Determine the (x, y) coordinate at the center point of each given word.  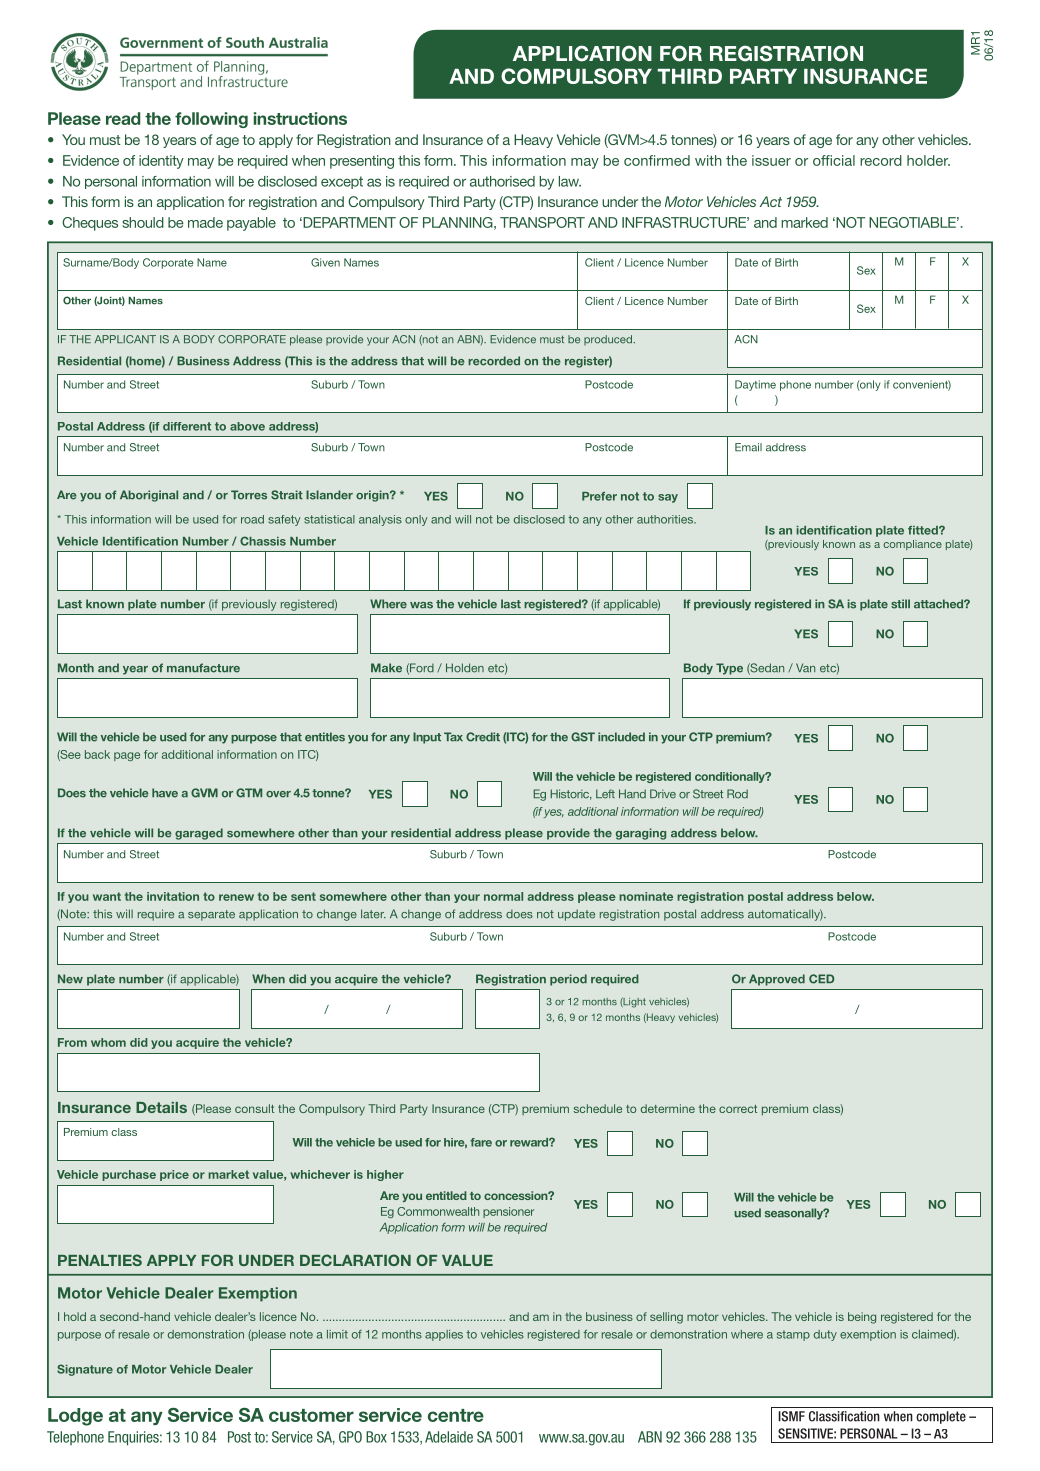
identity (161, 162)
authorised (502, 181)
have (165, 793)
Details (161, 1107)
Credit (483, 737)
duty (825, 1335)
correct (738, 1109)
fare (481, 1142)
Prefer (599, 496)
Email (748, 447)
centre (456, 1415)
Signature (85, 1370)
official (834, 160)
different (187, 426)
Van (805, 668)
